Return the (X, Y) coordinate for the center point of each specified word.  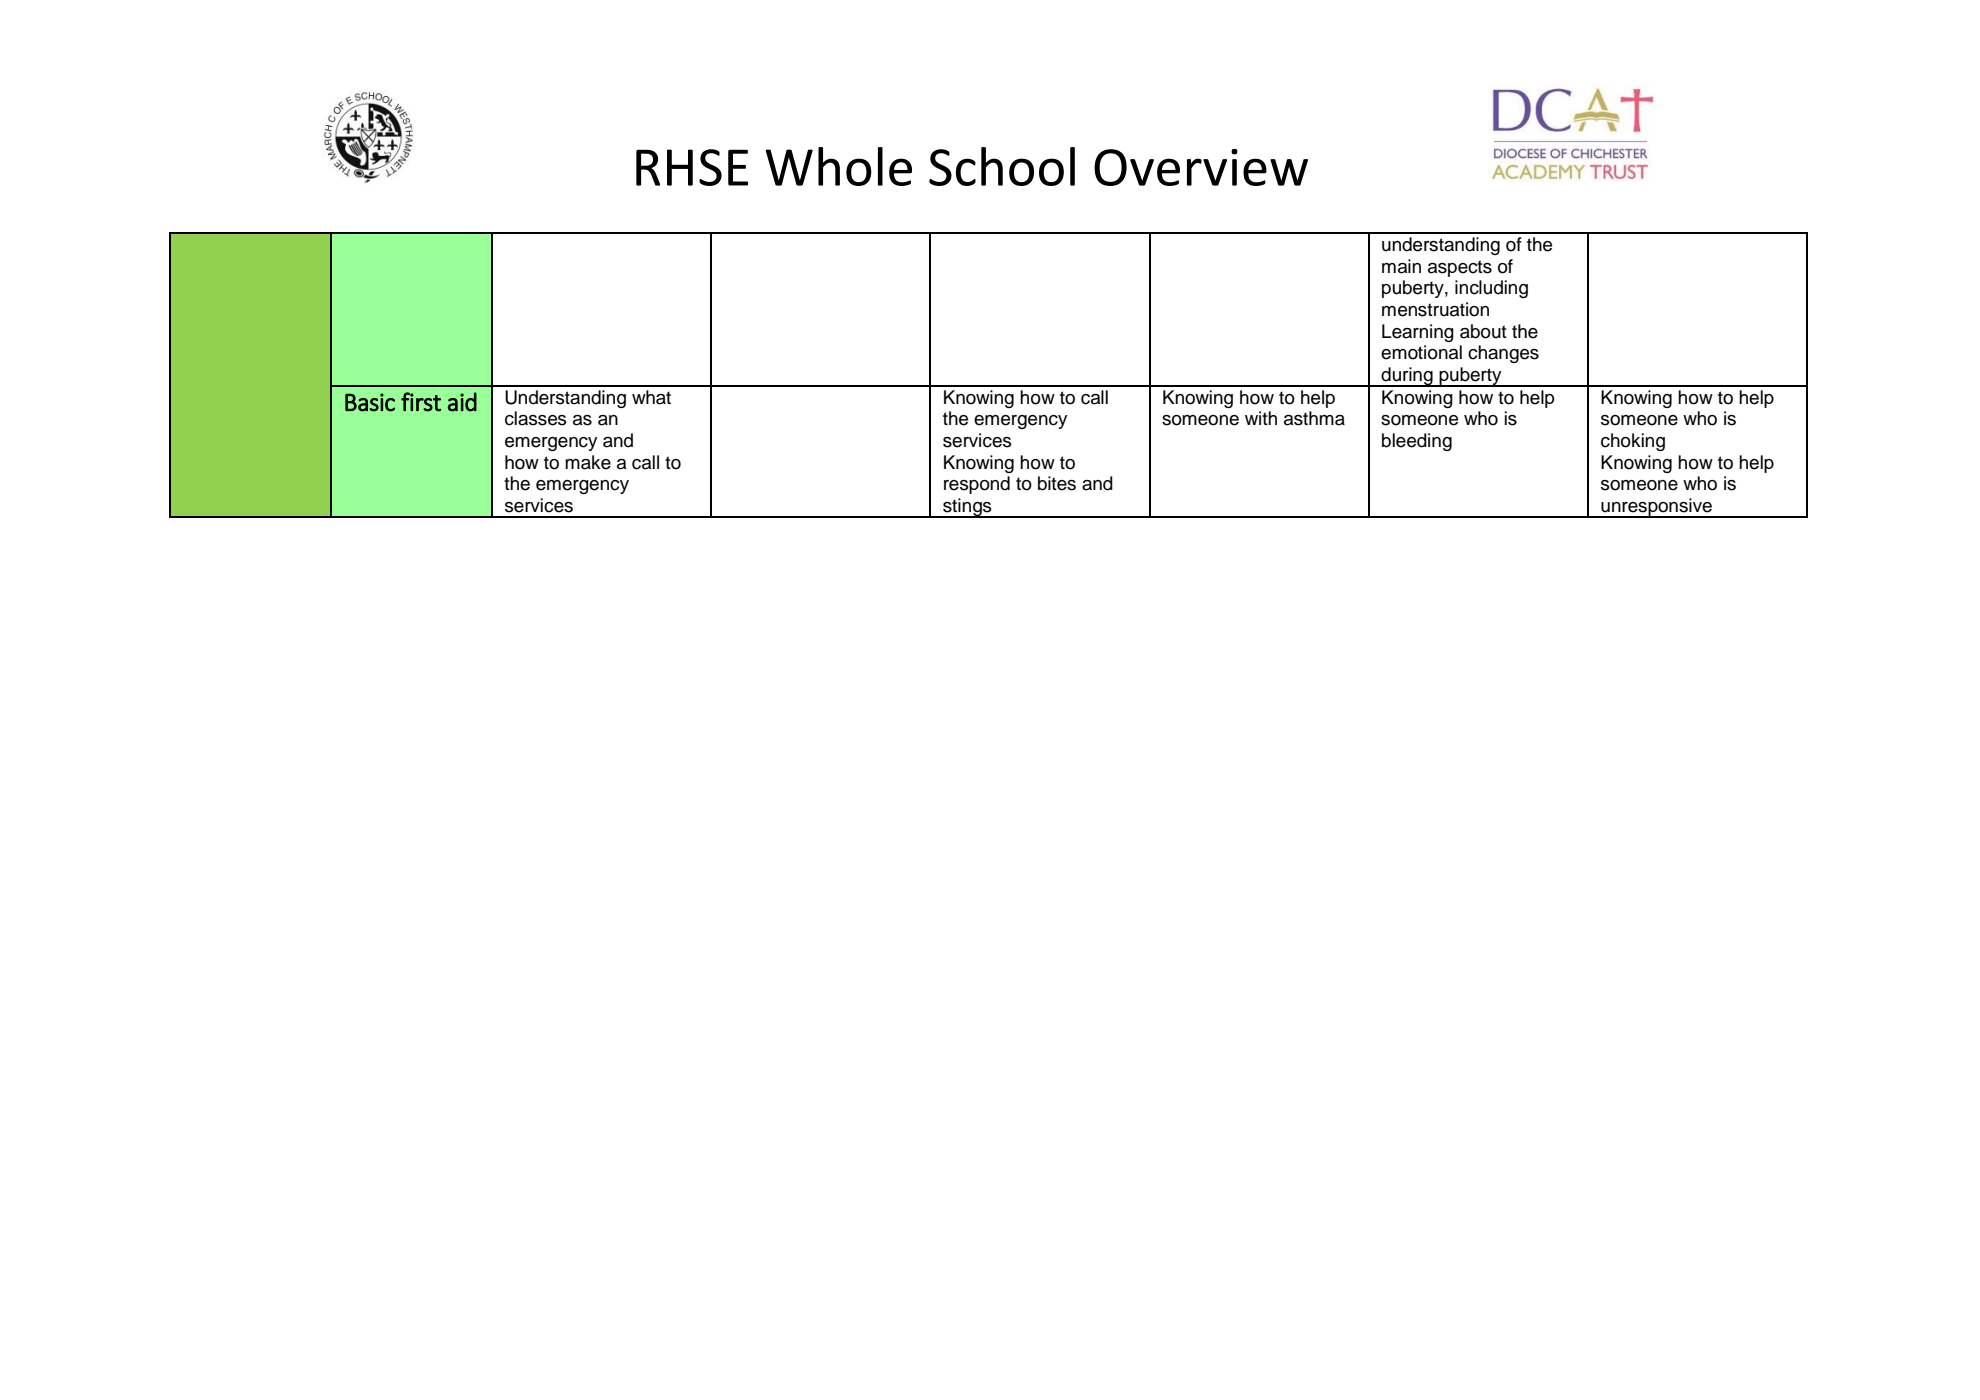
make (588, 462)
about (1483, 331)
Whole (838, 166)
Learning (1418, 333)
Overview (1201, 167)
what (651, 397)
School (1002, 166)
